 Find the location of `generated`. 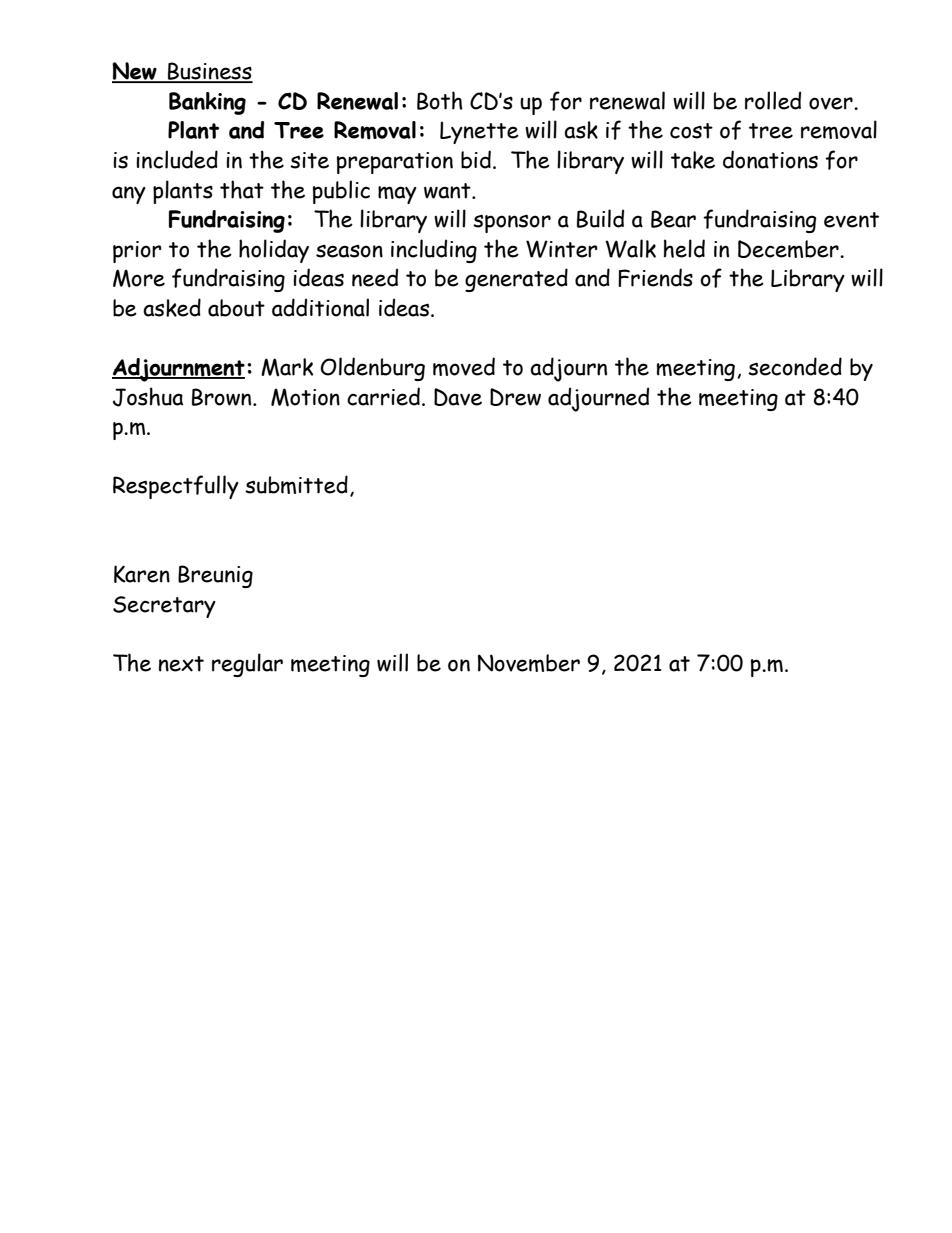

generated is located at coordinates (516, 280).
